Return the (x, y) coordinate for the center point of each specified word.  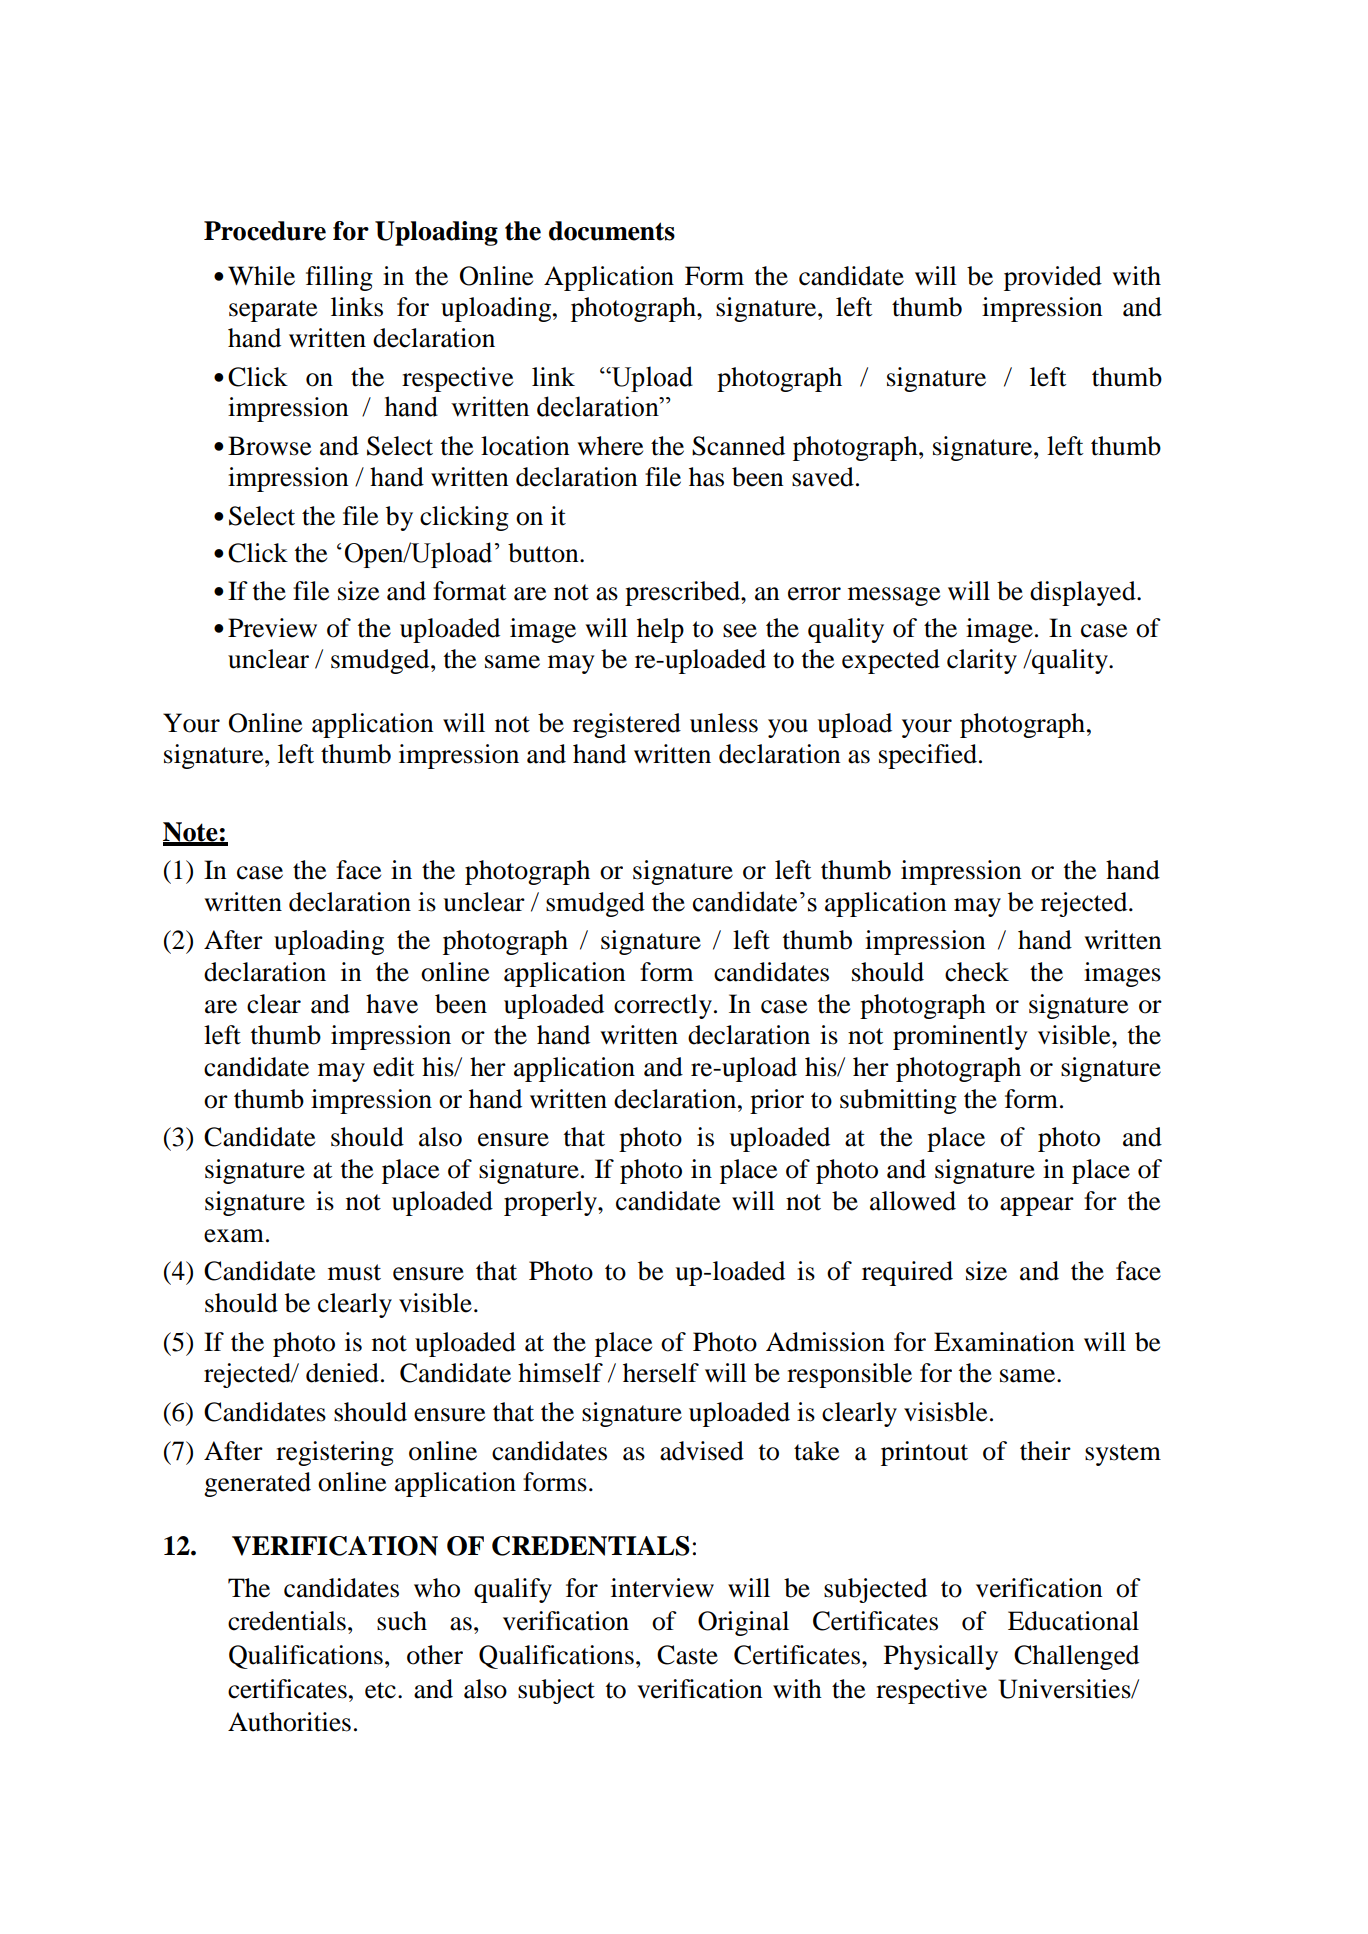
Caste (687, 1655)
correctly (663, 1006)
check (977, 972)
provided (1053, 278)
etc (380, 1690)
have (392, 1004)
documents (612, 231)
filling (339, 278)
